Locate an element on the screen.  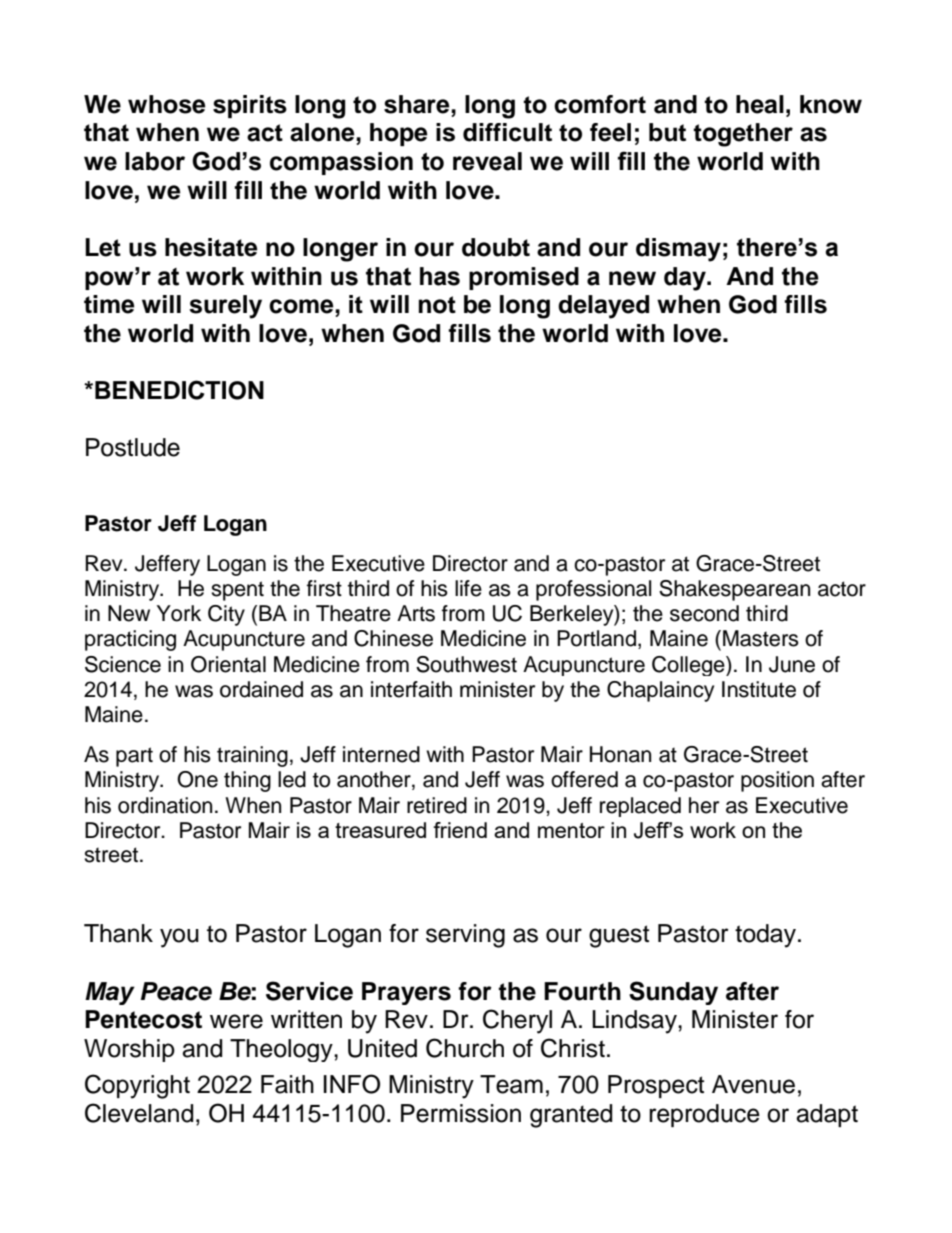
Shakespearean is located at coordinates (734, 590).
